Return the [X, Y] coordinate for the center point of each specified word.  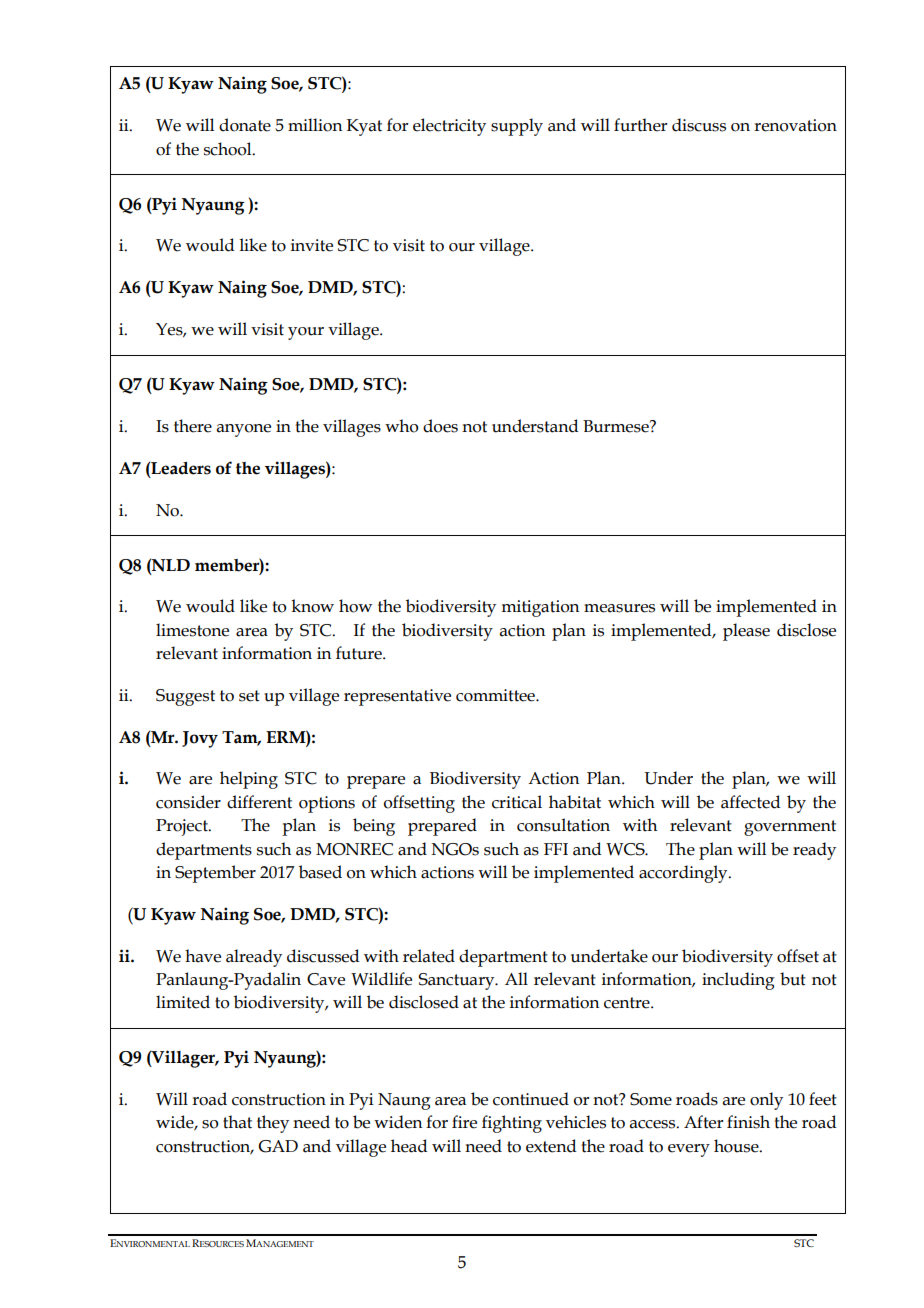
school [229, 149]
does [440, 426]
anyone [244, 430]
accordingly [684, 874]
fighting [512, 1124]
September [215, 874]
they [273, 1124]
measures [619, 608]
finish [748, 1122]
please [746, 632]
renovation [795, 125]
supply [517, 127]
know [312, 606]
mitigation [540, 608]
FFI [556, 849]
